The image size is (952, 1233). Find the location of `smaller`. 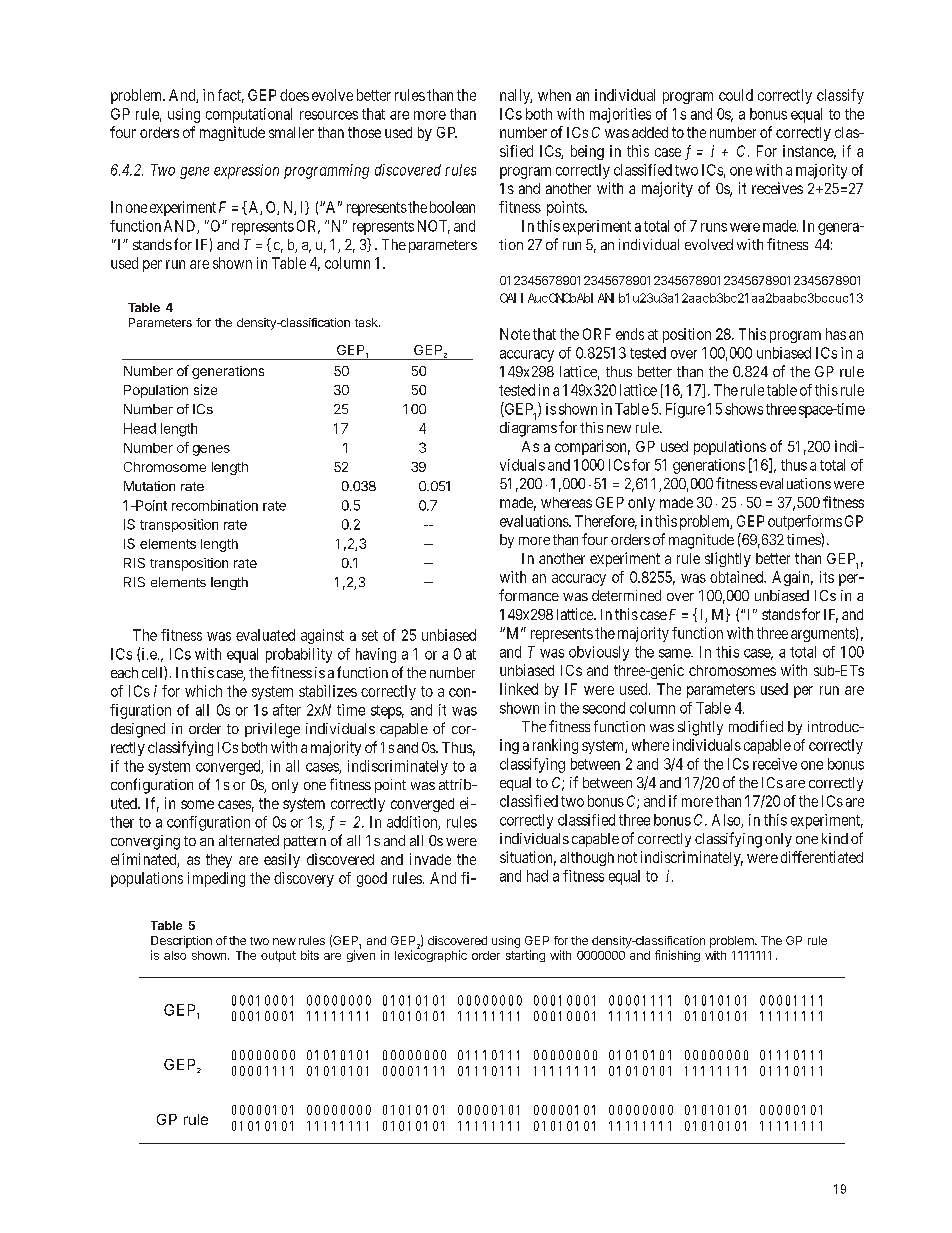

smaller is located at coordinates (291, 132).
